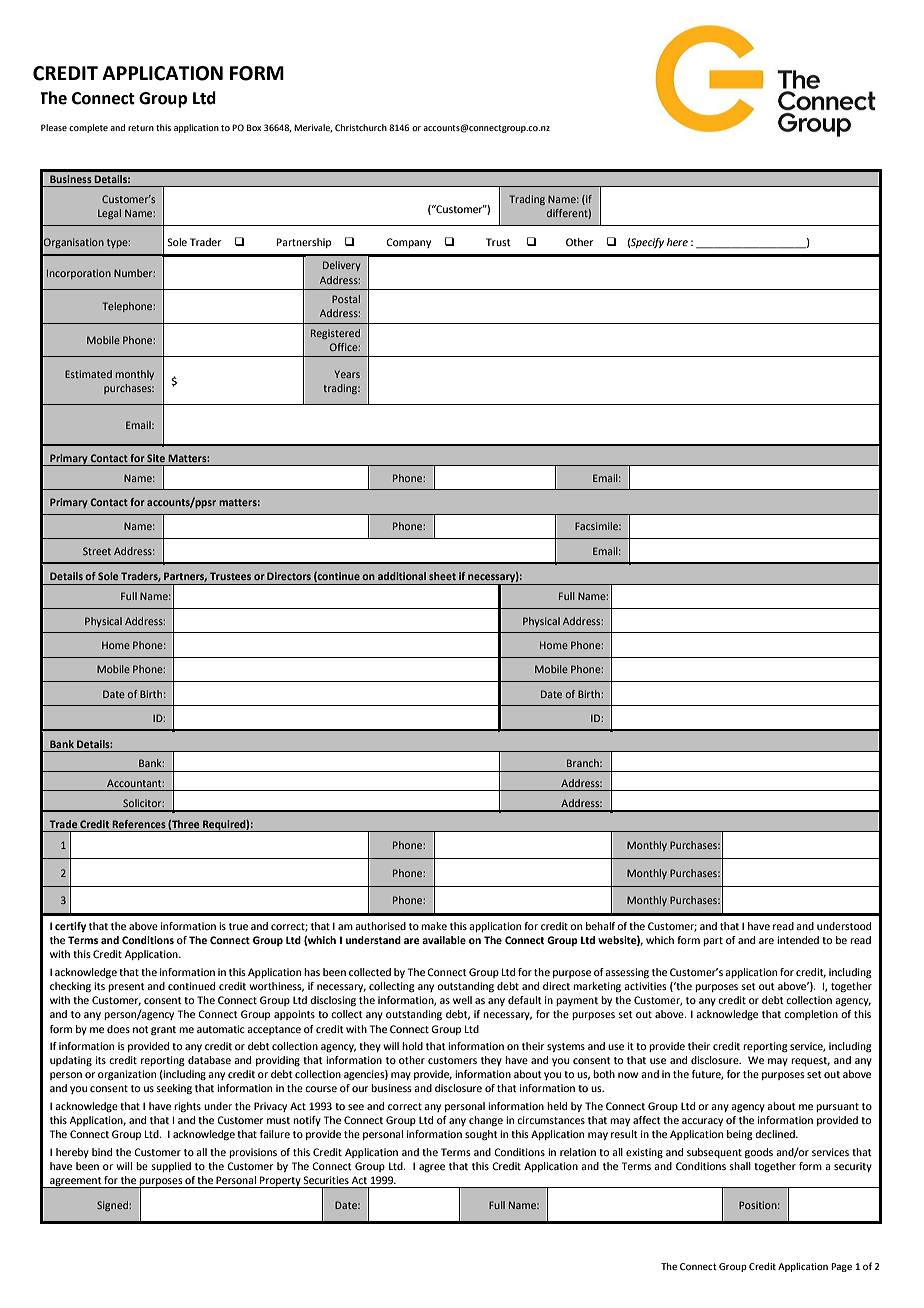 This screenshot has height=1308, width=924. What do you see at coordinates (171, 1167) in the screenshot?
I see `supplied` at bounding box center [171, 1167].
